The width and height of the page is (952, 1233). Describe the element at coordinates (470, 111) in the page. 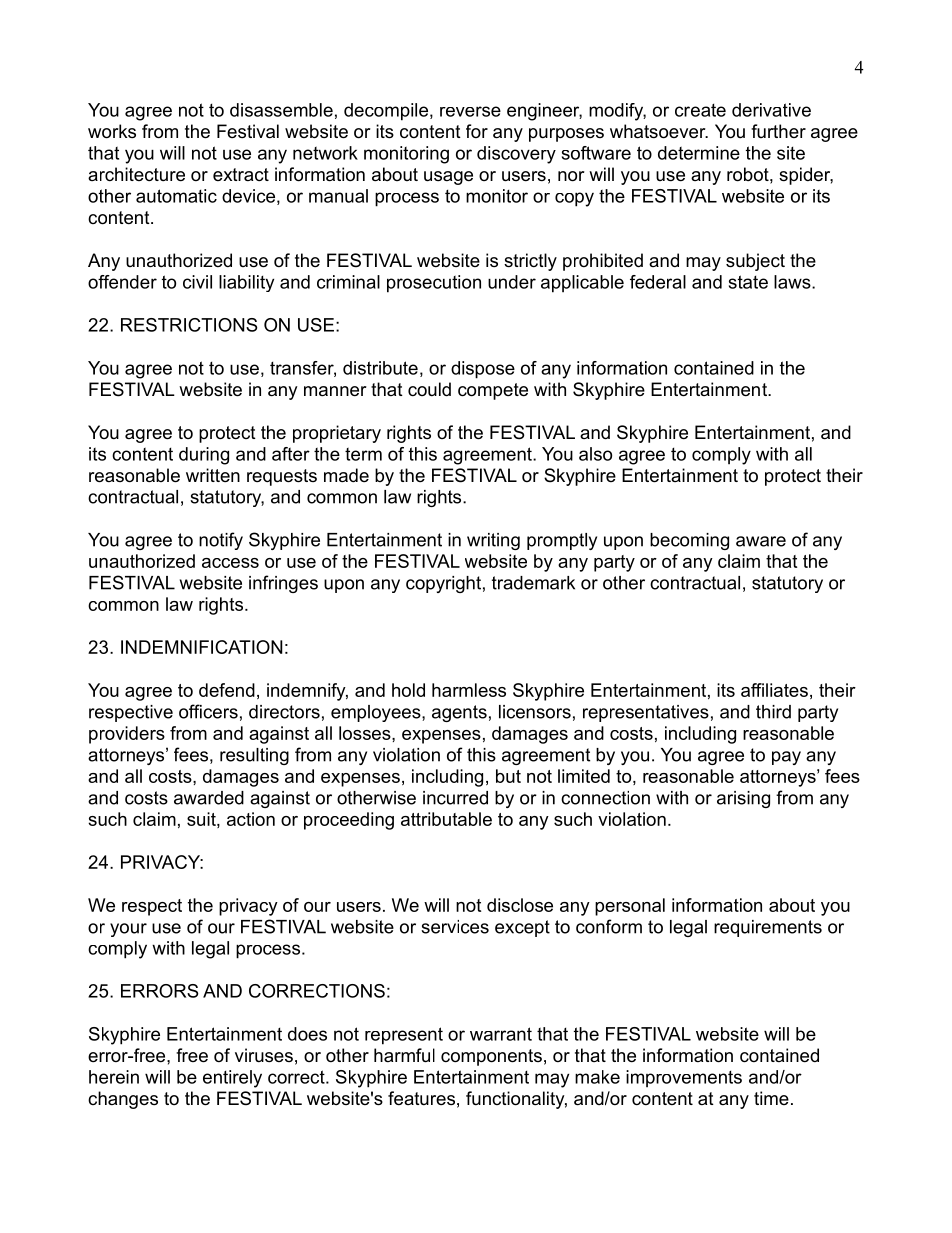

I see `reverse` at that location.
